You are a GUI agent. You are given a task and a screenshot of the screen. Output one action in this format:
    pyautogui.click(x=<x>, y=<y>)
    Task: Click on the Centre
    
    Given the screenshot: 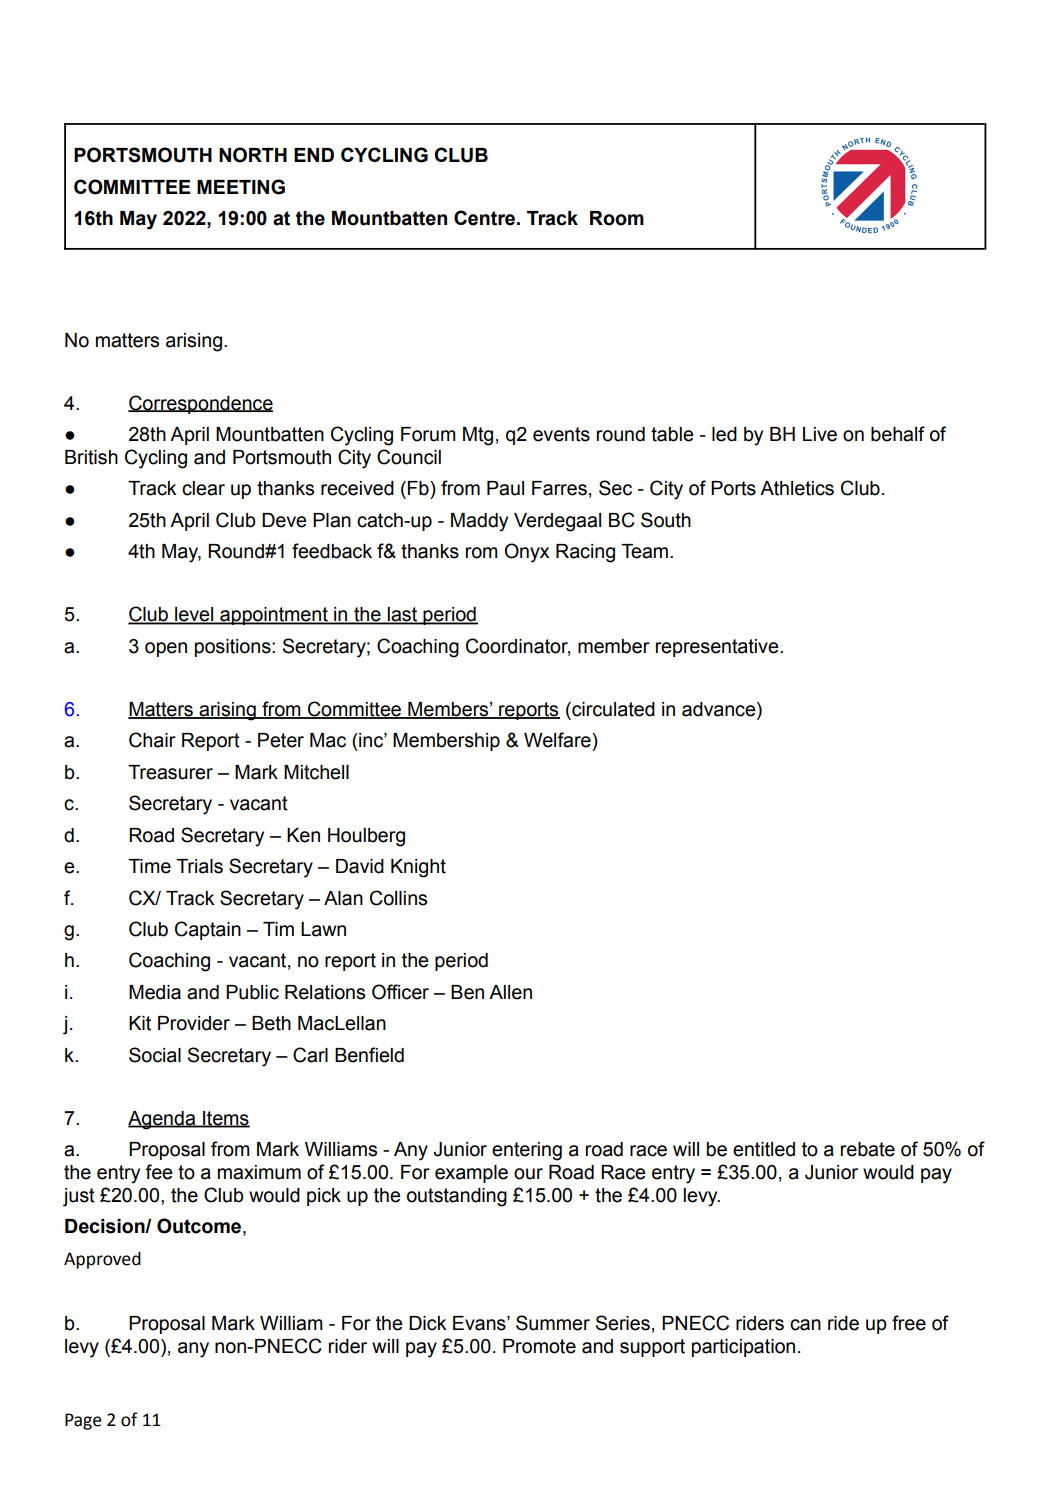 What is the action you would take?
    pyautogui.click(x=486, y=218)
